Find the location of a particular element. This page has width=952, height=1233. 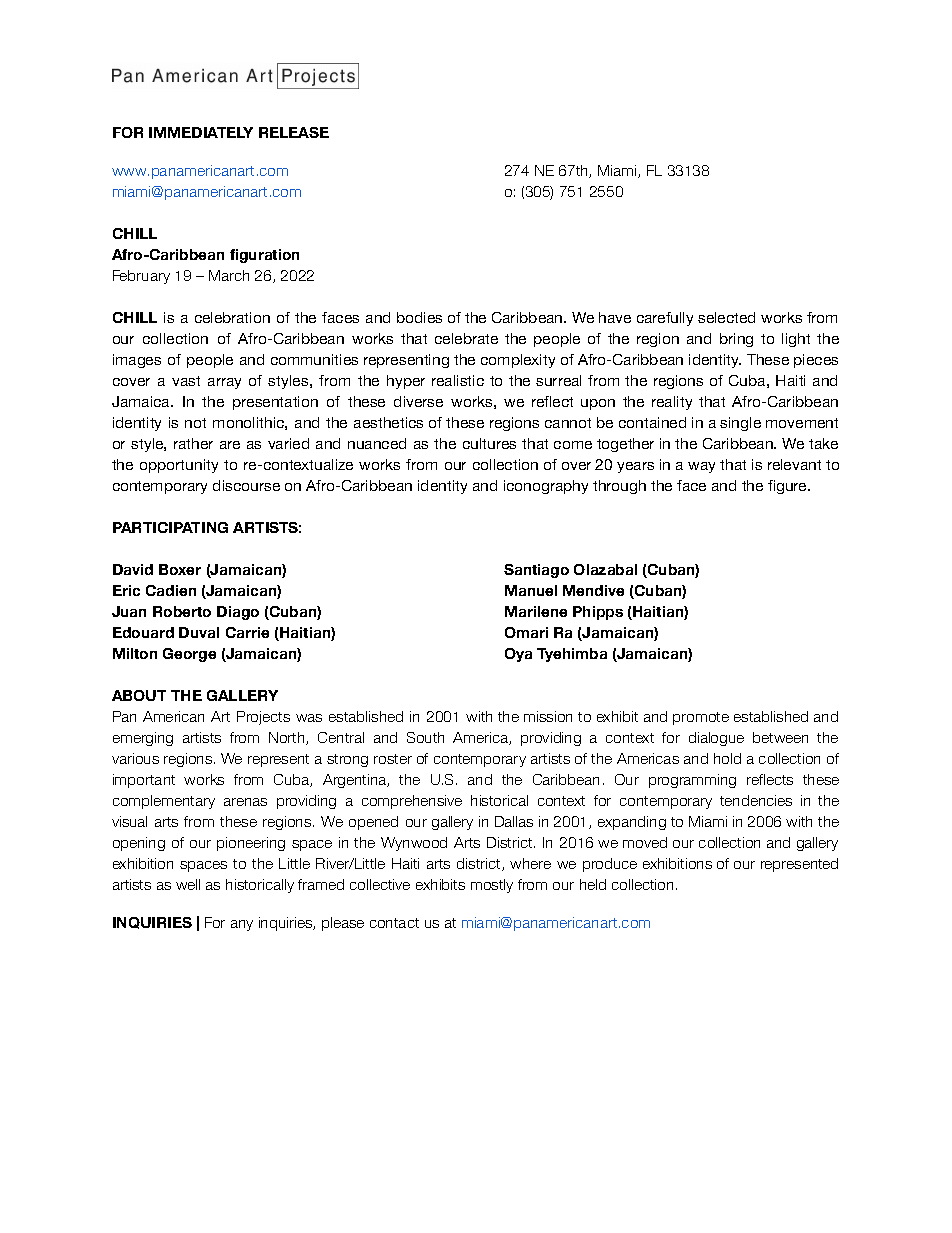

celebrate is located at coordinates (466, 338).
